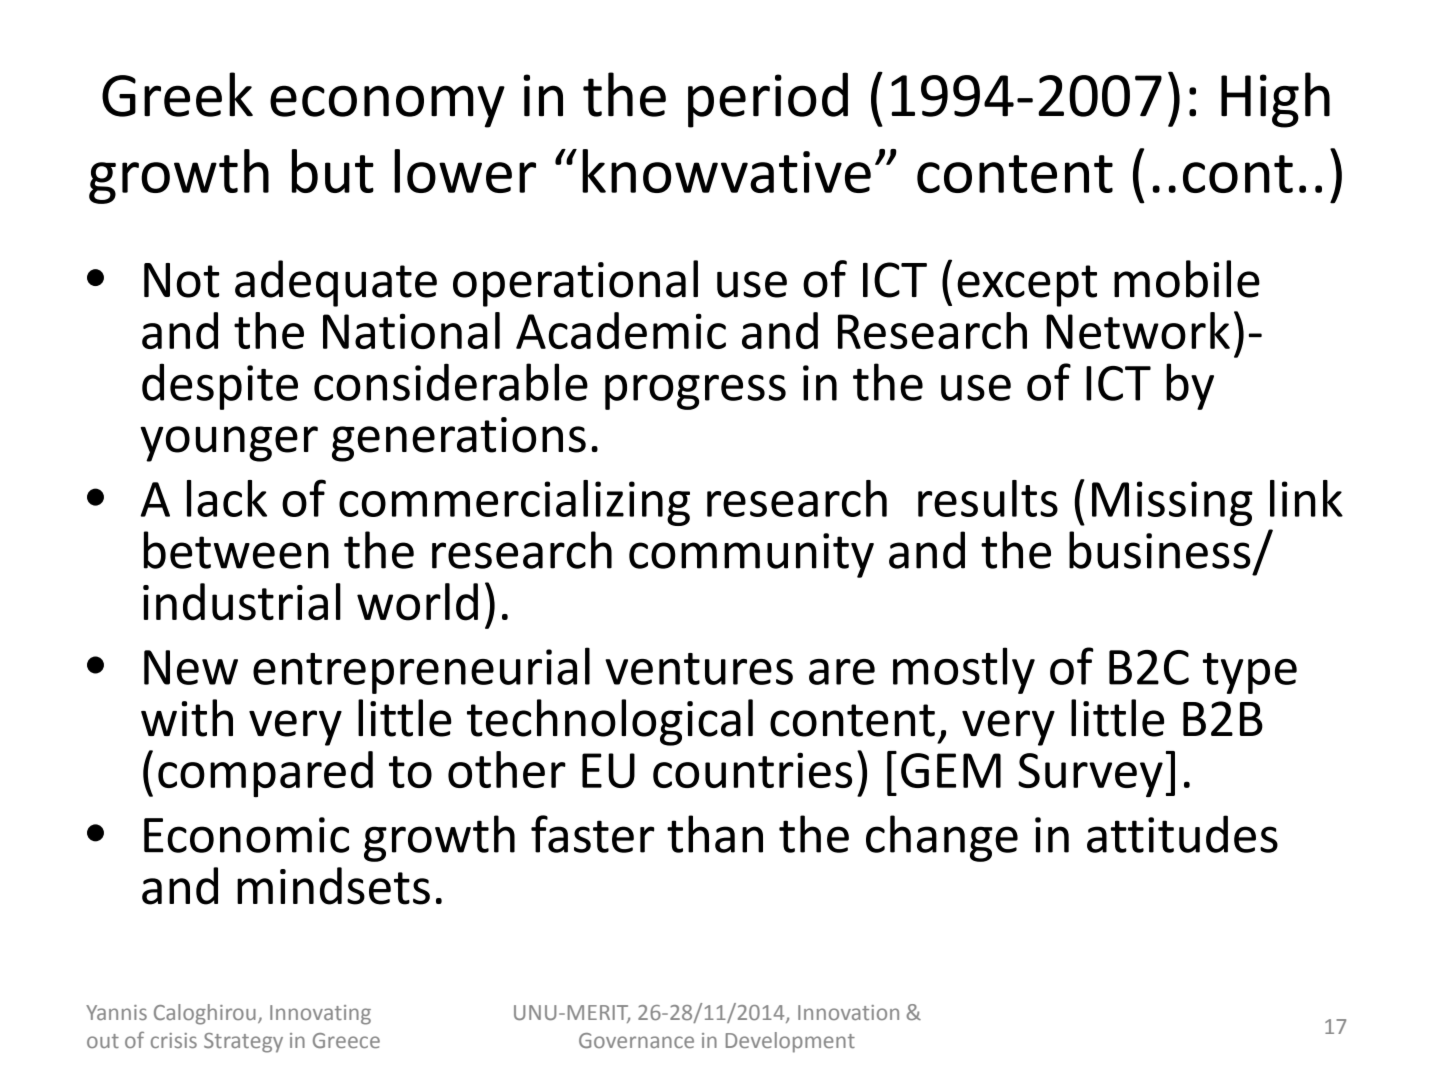 The image size is (1434, 1076). I want to click on between, so click(236, 550).
